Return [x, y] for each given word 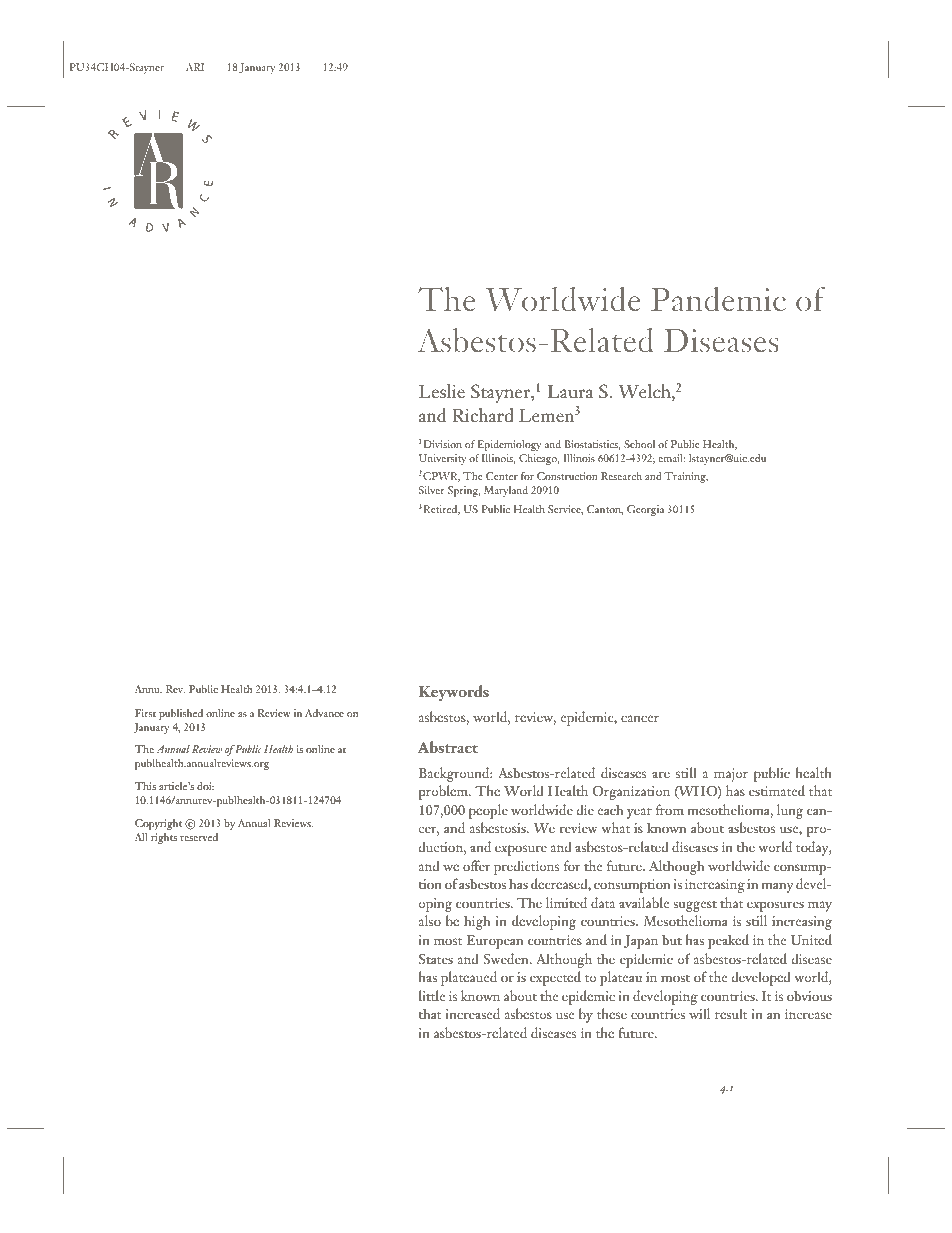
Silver [432, 490]
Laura [570, 391]
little [432, 995]
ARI [195, 67]
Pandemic [718, 298]
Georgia [645, 510]
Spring [464, 491]
